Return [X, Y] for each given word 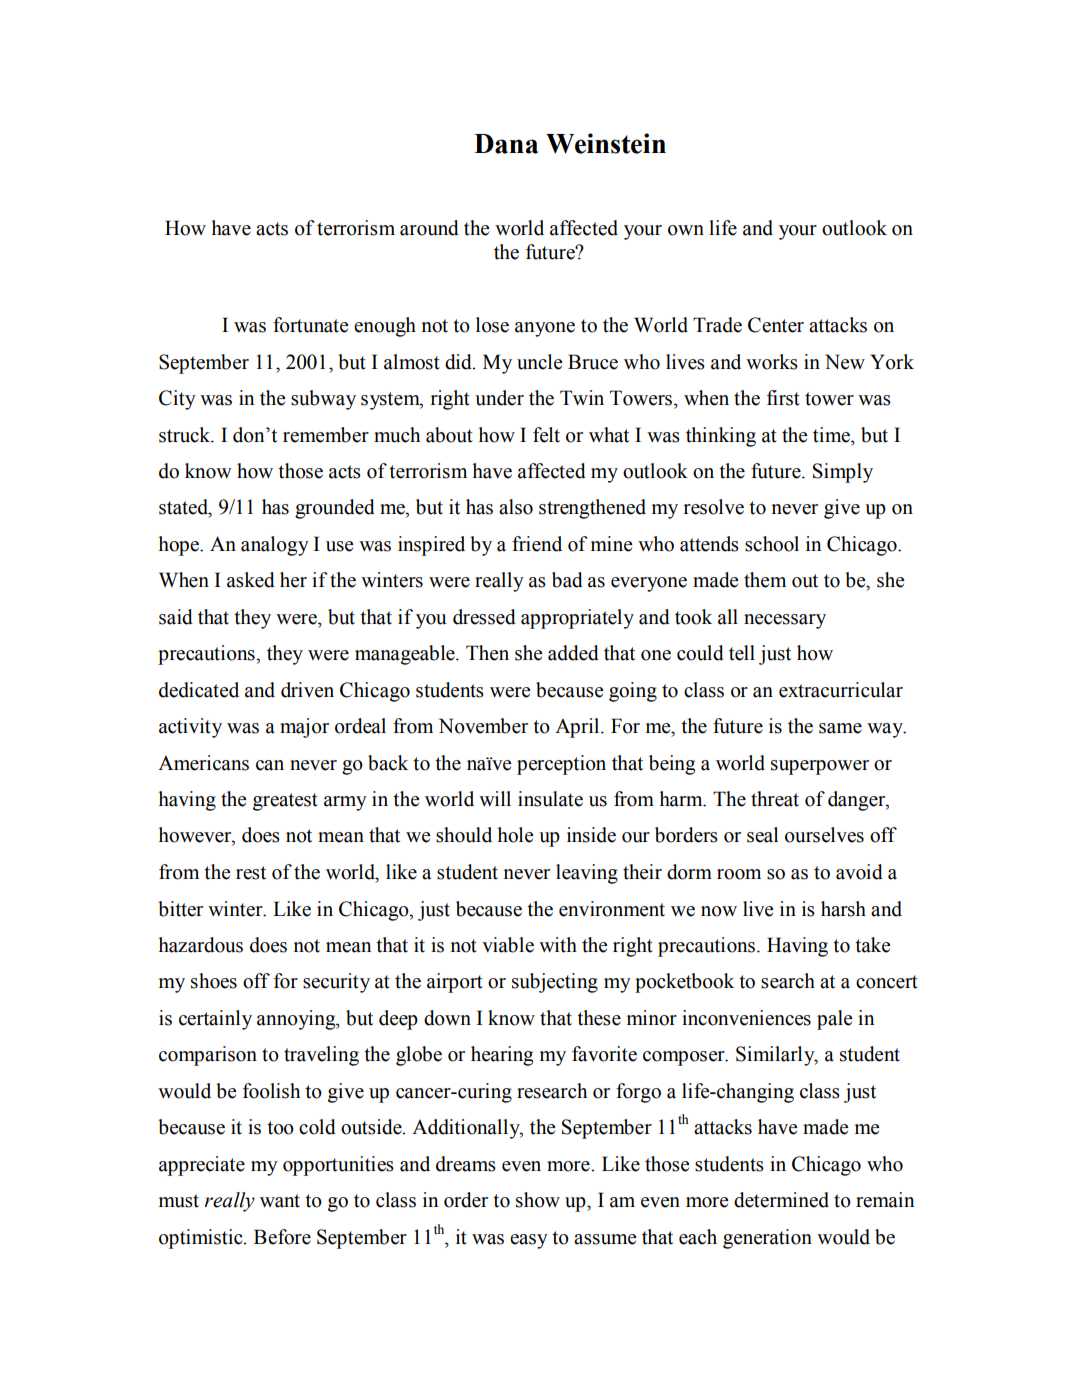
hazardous [200, 945]
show [538, 1200]
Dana [506, 144]
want [280, 1201]
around [429, 228]
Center [776, 325]
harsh [843, 909]
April [578, 728]
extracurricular [841, 690]
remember [326, 435]
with [558, 945]
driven [307, 690]
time [833, 435]
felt [546, 435]
